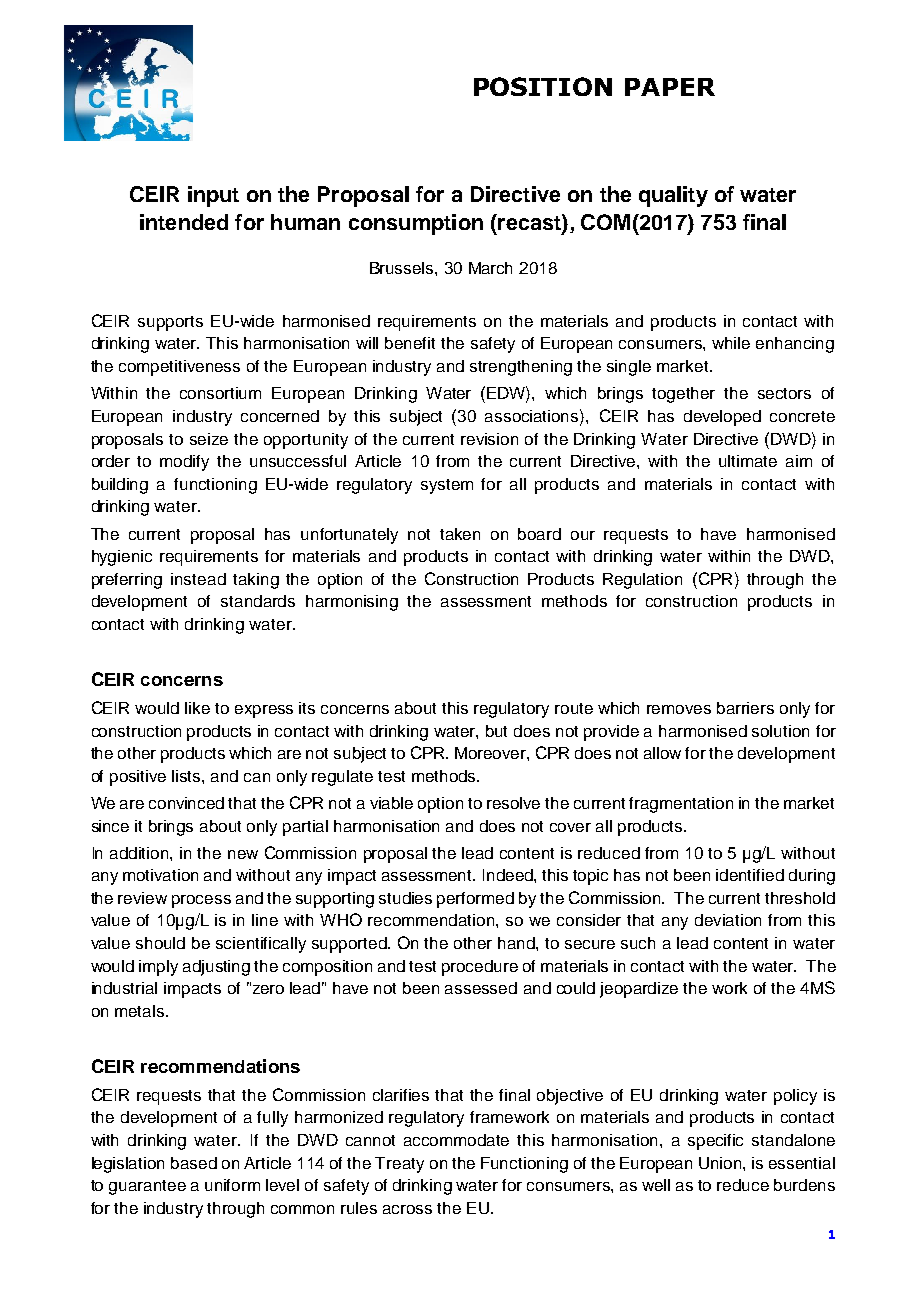 The image size is (924, 1308). Describe the element at coordinates (184, 463) in the screenshot. I see `modify` at that location.
